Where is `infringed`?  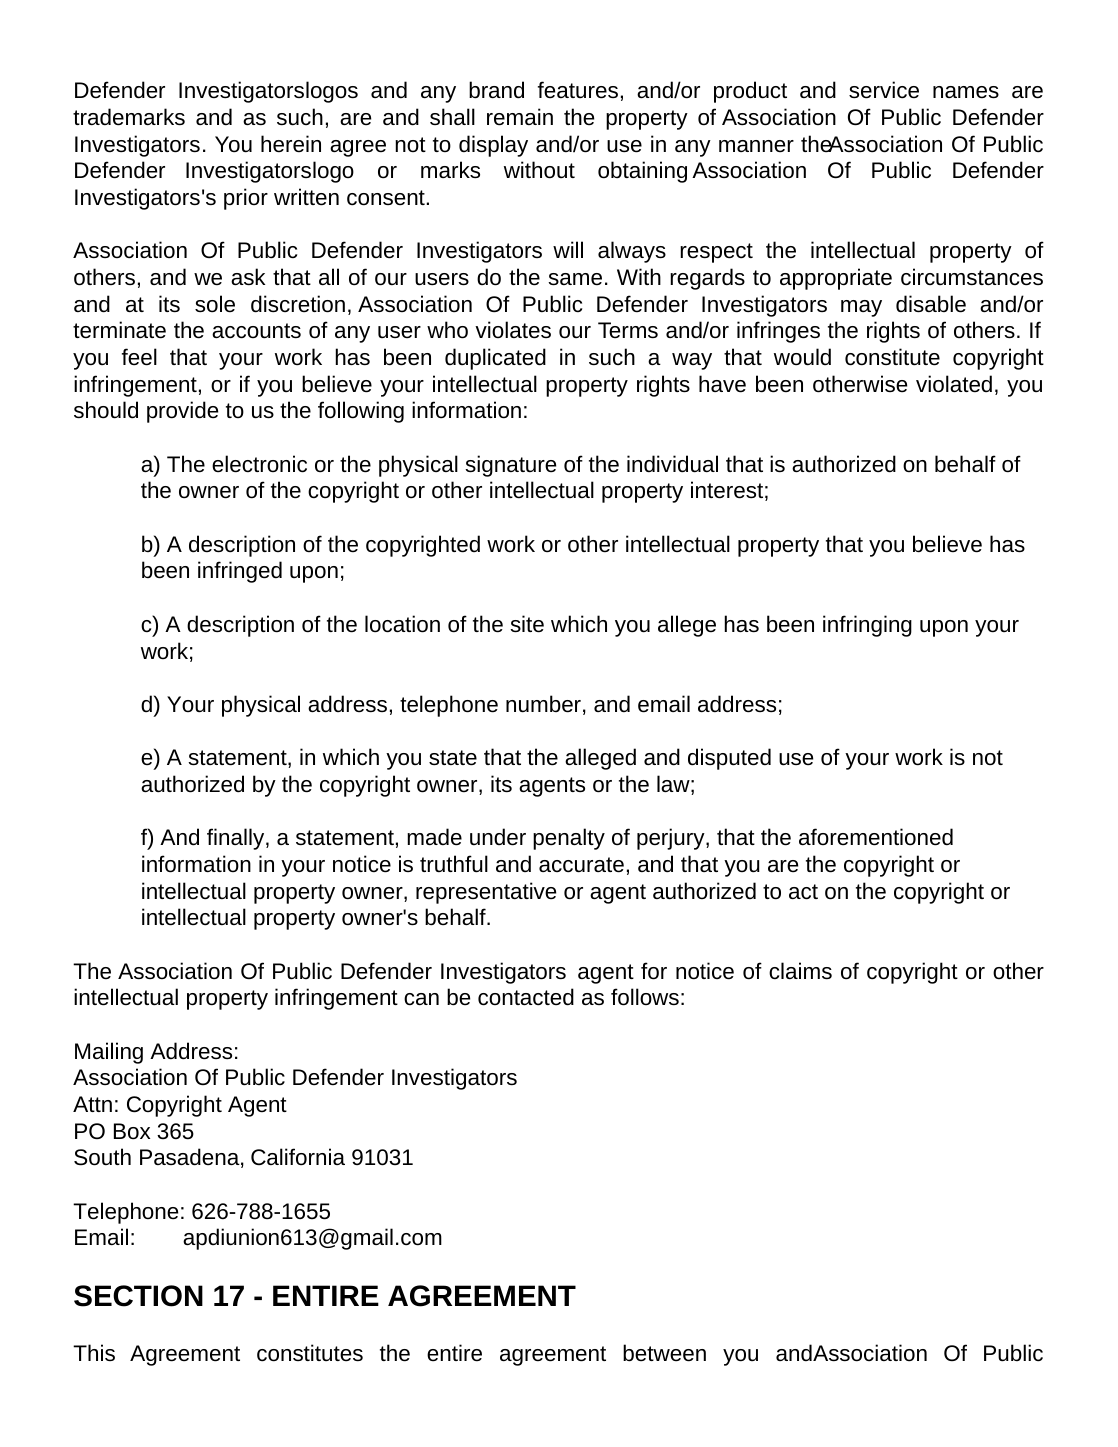 infringed is located at coordinates (240, 572).
